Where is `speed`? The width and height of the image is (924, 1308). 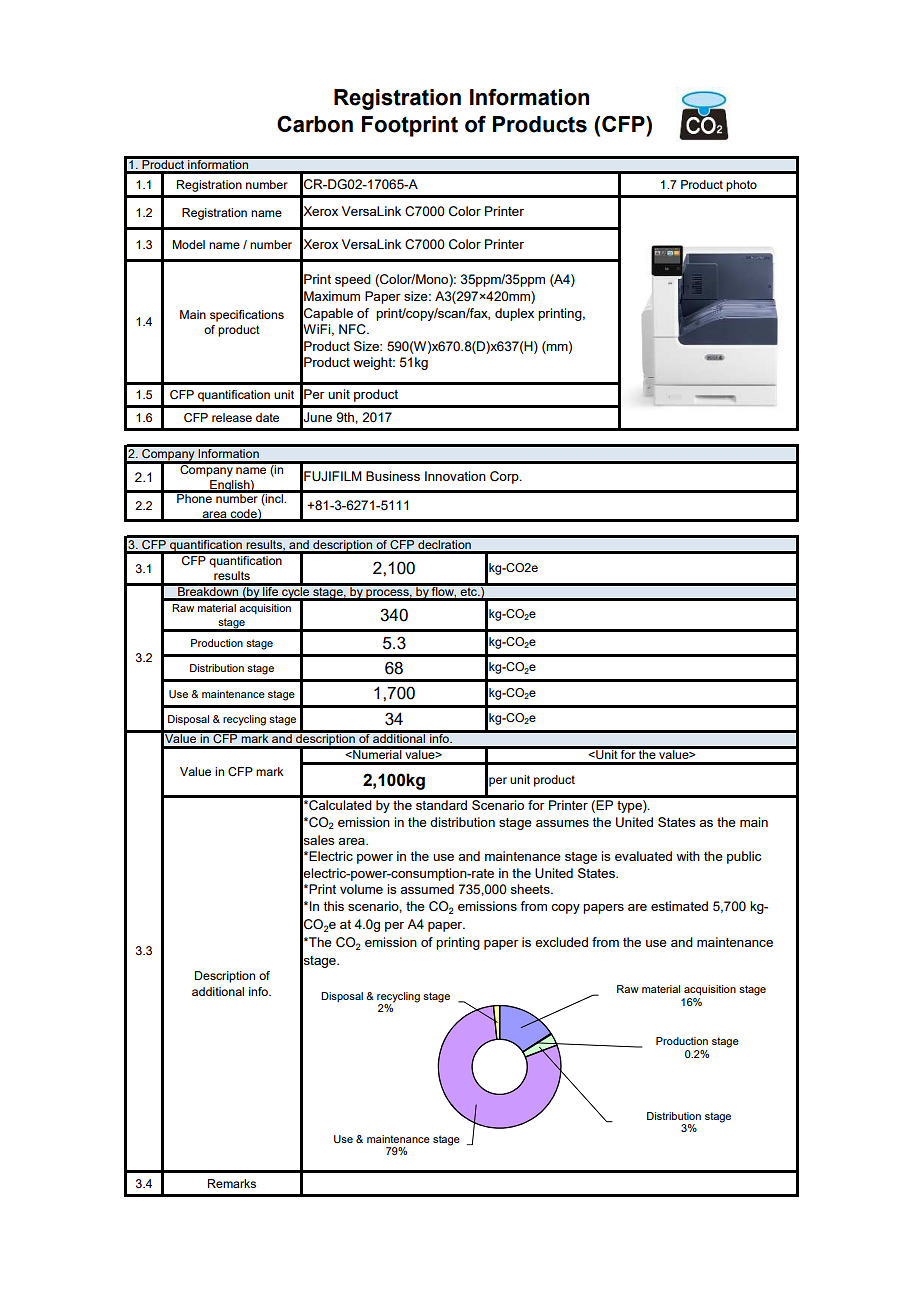
speed is located at coordinates (353, 280).
